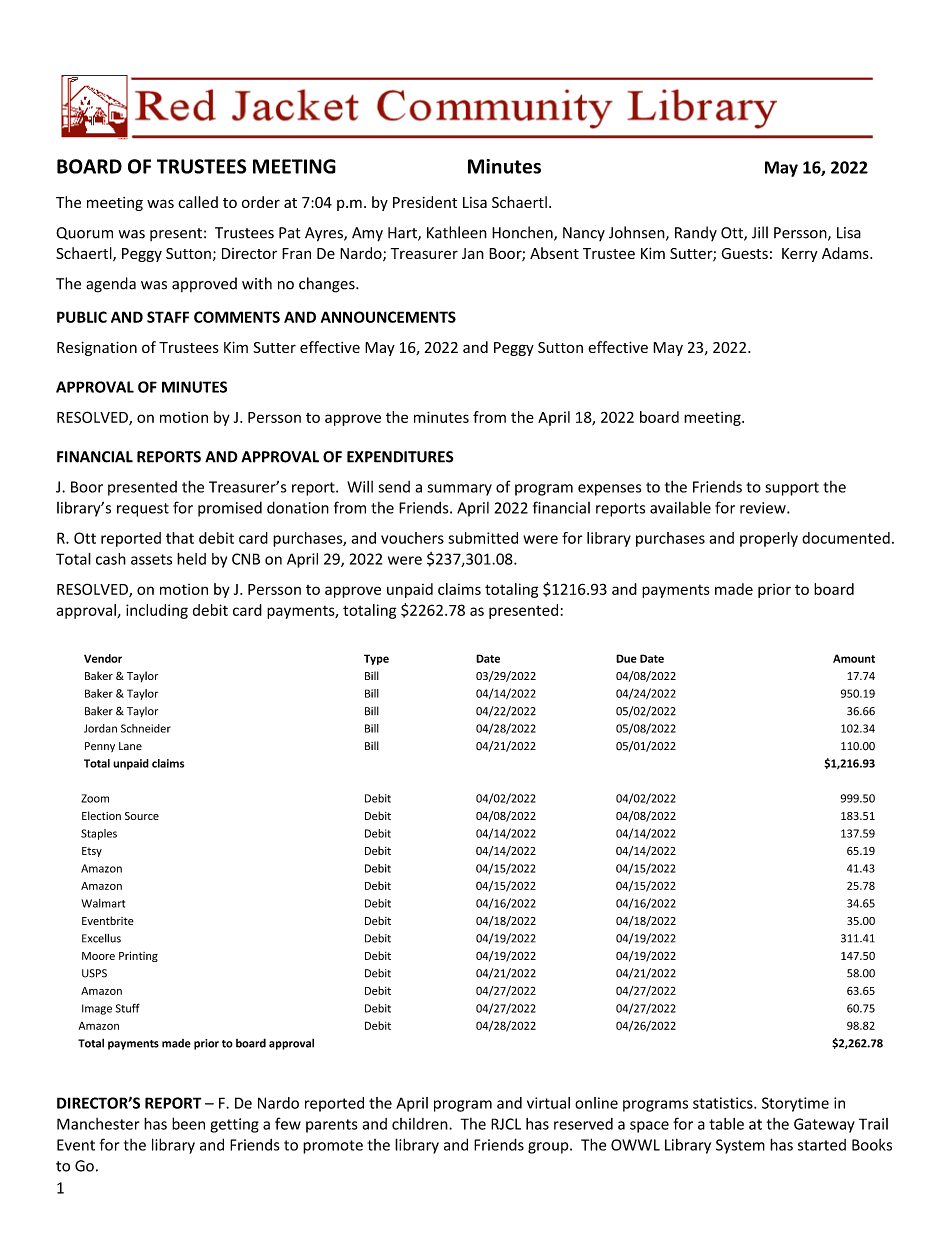 This image has width=952, height=1233. Describe the element at coordinates (795, 1104) in the image. I see `Storytime` at that location.
